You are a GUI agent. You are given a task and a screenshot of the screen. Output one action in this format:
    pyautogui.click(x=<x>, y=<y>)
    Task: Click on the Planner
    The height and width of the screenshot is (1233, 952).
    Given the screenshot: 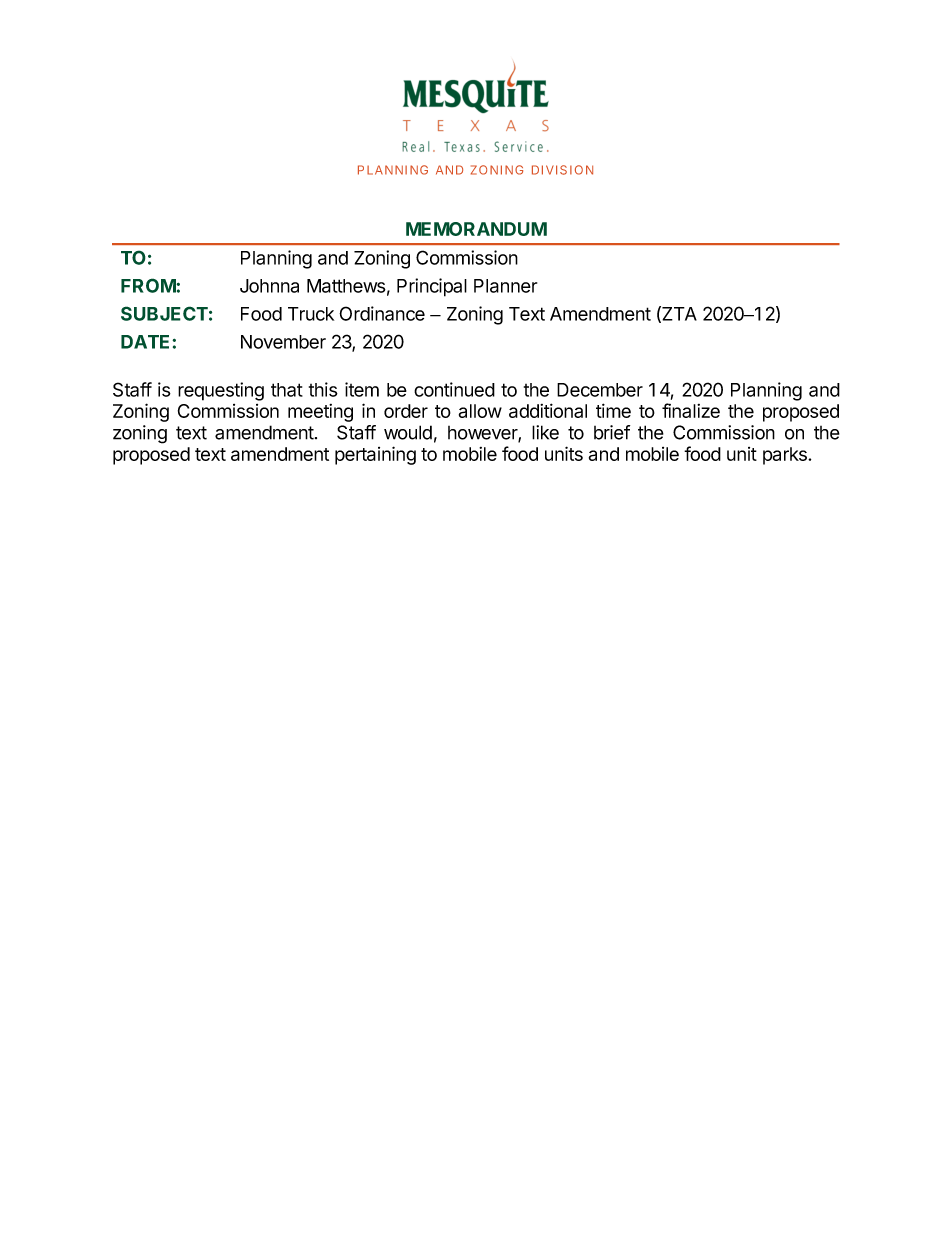 What is the action you would take?
    pyautogui.click(x=505, y=286)
